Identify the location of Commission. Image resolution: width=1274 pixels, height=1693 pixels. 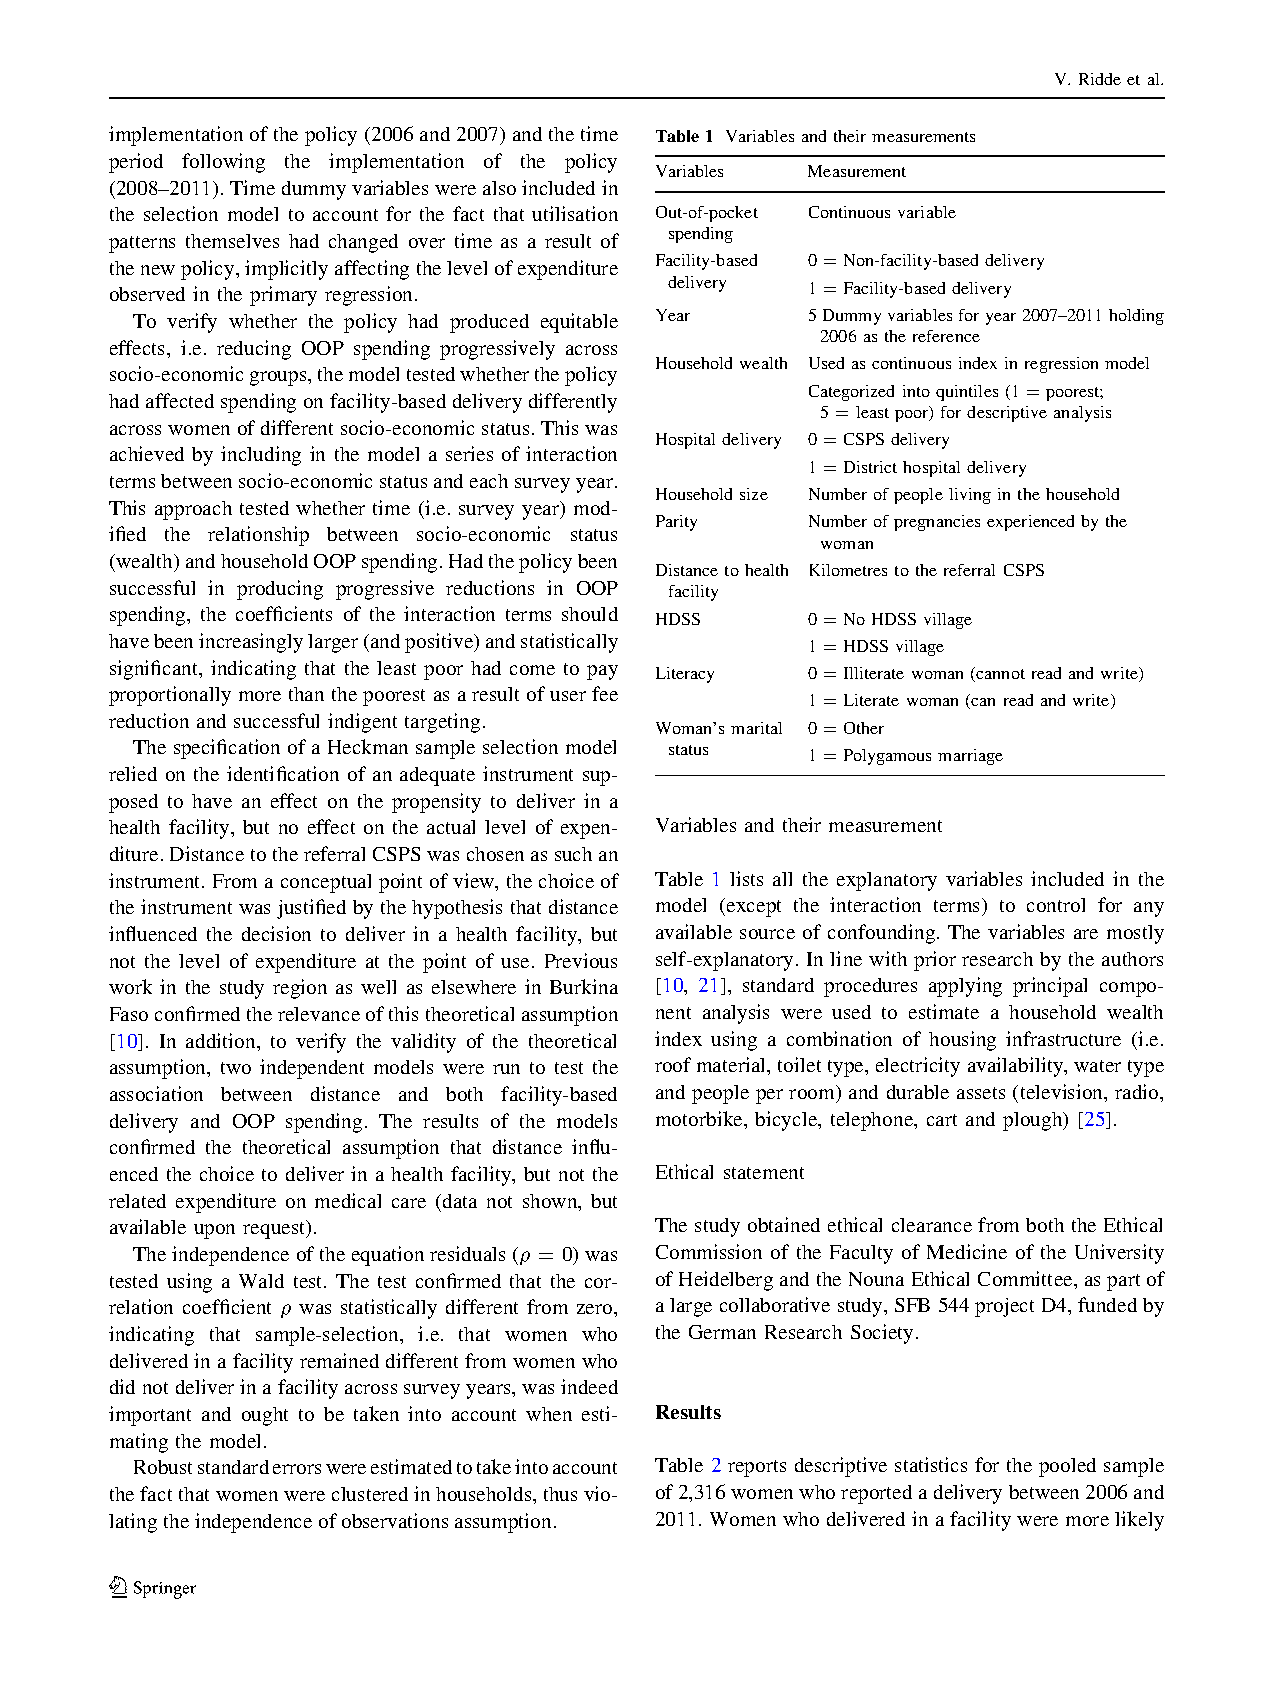
(709, 1251).
